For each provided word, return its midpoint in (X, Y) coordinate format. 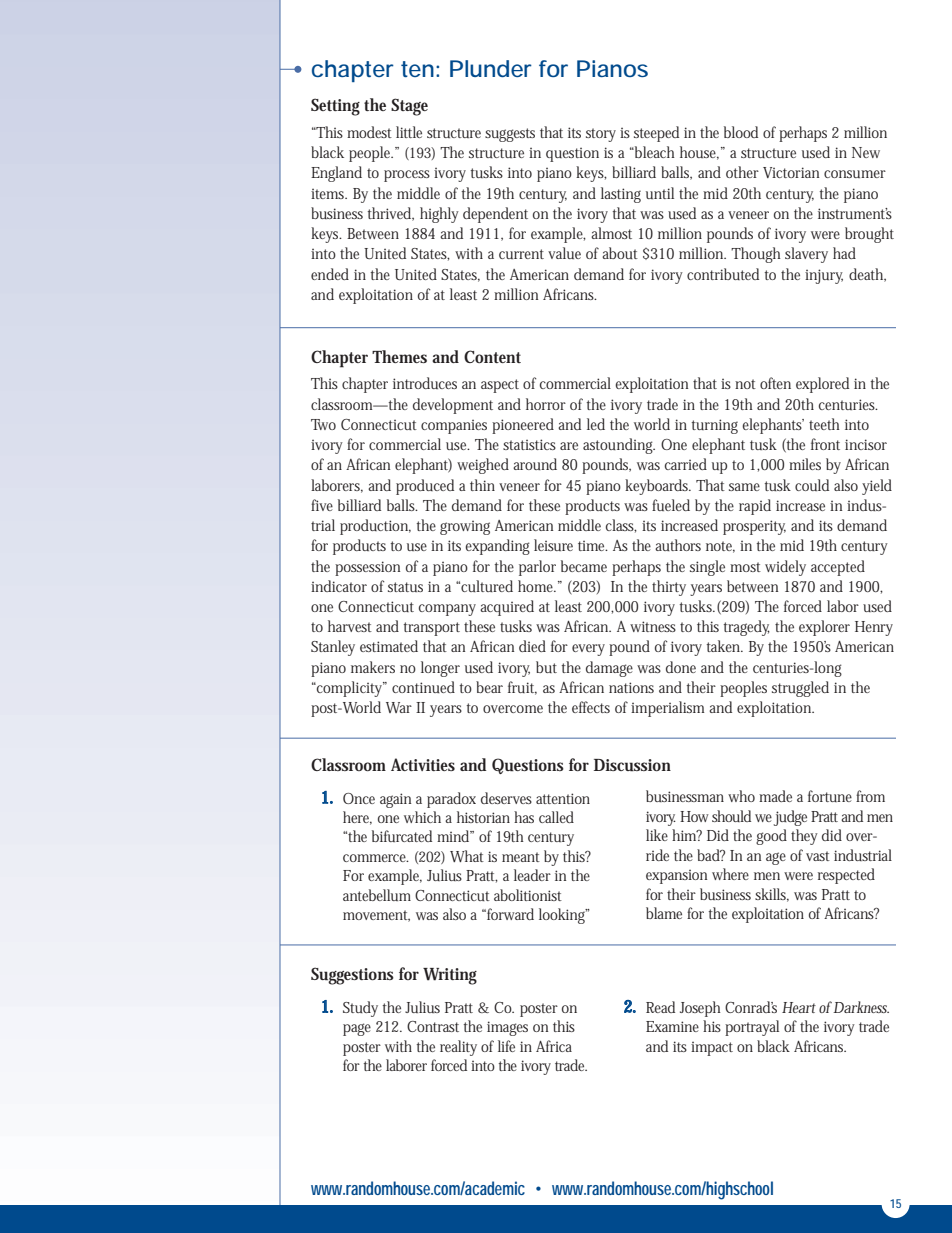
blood (741, 132)
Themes (399, 356)
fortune (830, 796)
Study (360, 1009)
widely (785, 568)
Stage (409, 107)
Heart (799, 1007)
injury (824, 276)
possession (367, 568)
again (395, 800)
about (620, 253)
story (601, 135)
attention (563, 798)
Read (660, 1007)
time (592, 546)
